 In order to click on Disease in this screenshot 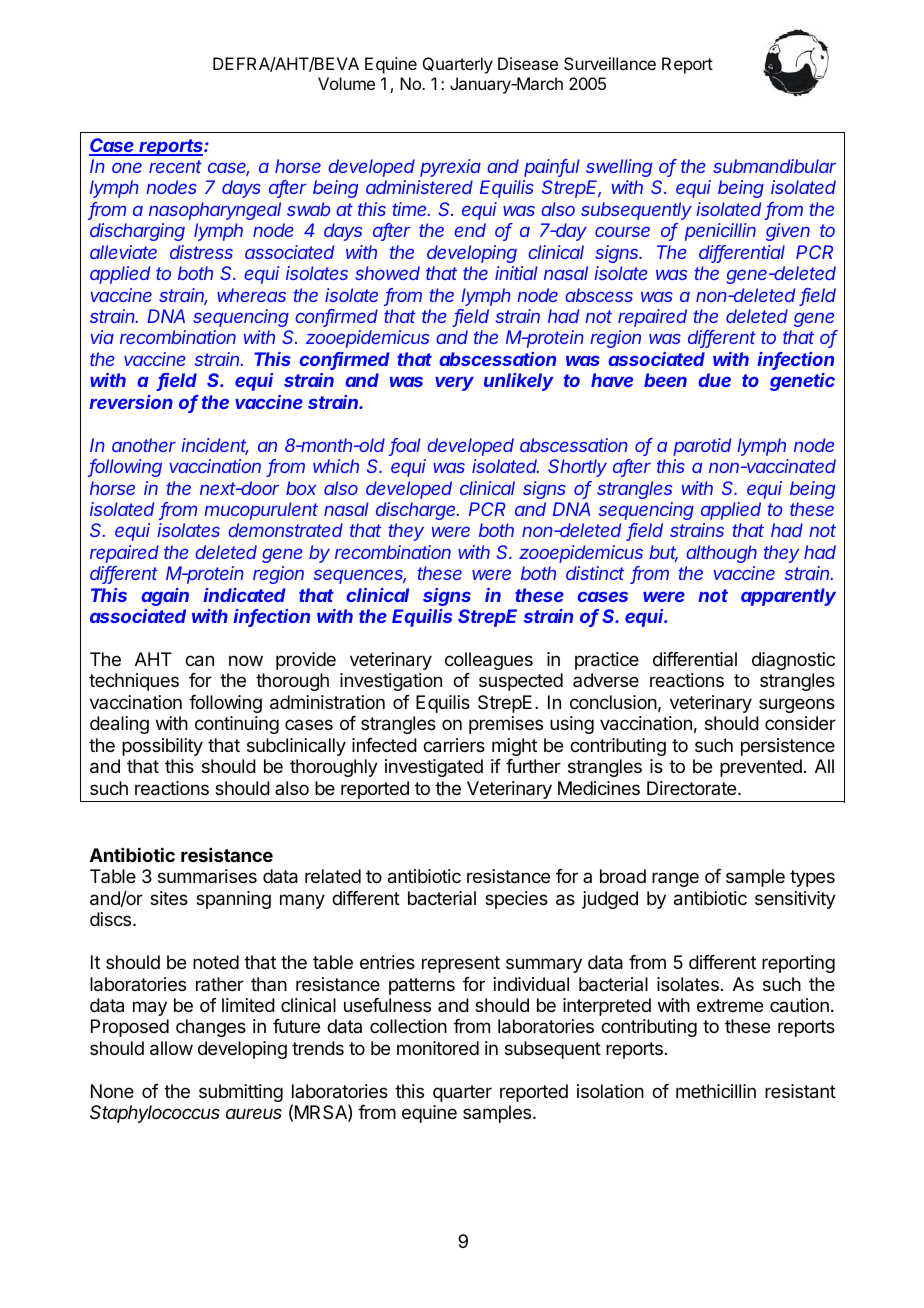, I will do `click(528, 63)`.
